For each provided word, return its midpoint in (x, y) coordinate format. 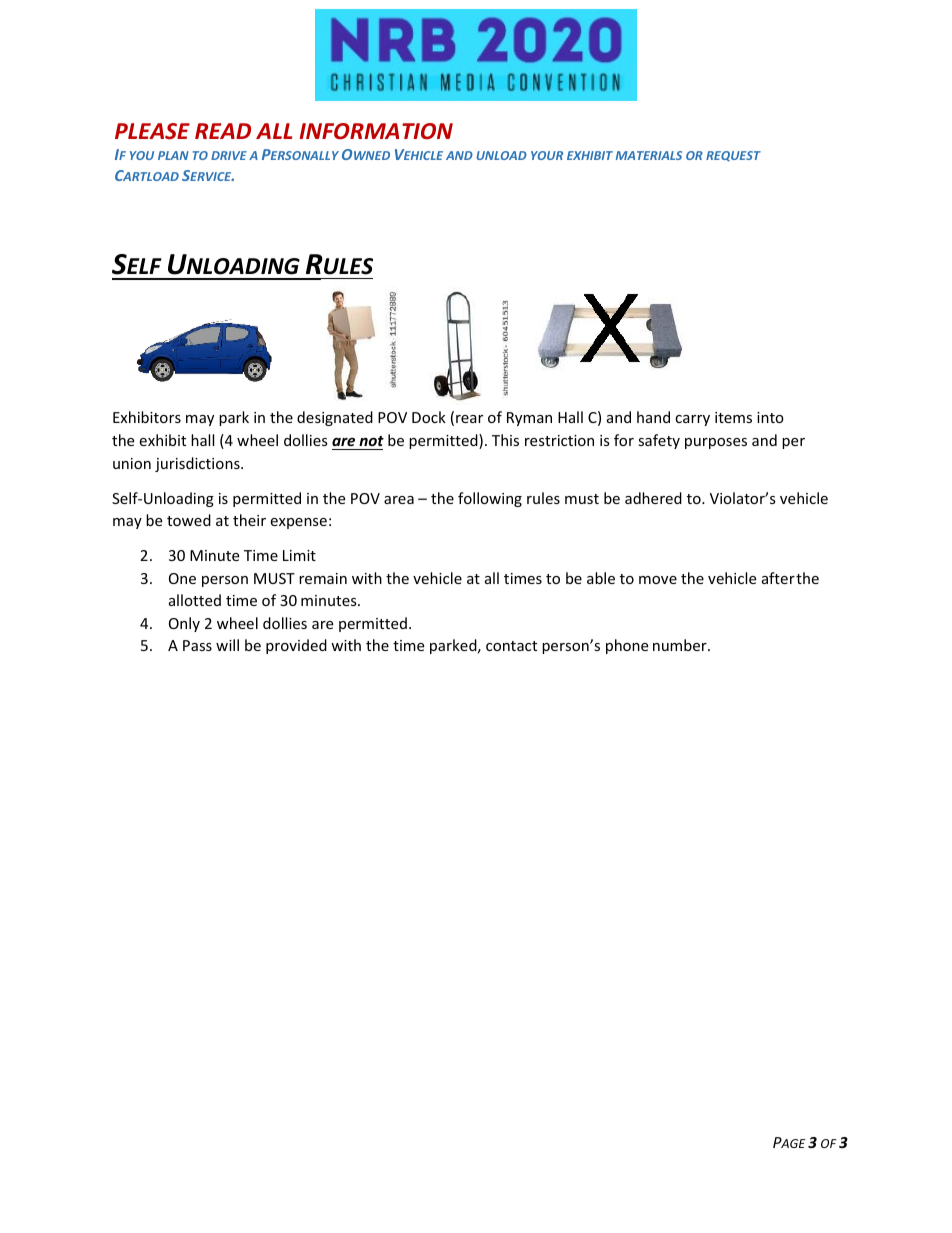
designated (335, 418)
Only (184, 624)
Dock (429, 417)
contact (511, 646)
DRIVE (229, 155)
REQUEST (733, 156)
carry (692, 420)
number (681, 645)
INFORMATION (376, 131)
